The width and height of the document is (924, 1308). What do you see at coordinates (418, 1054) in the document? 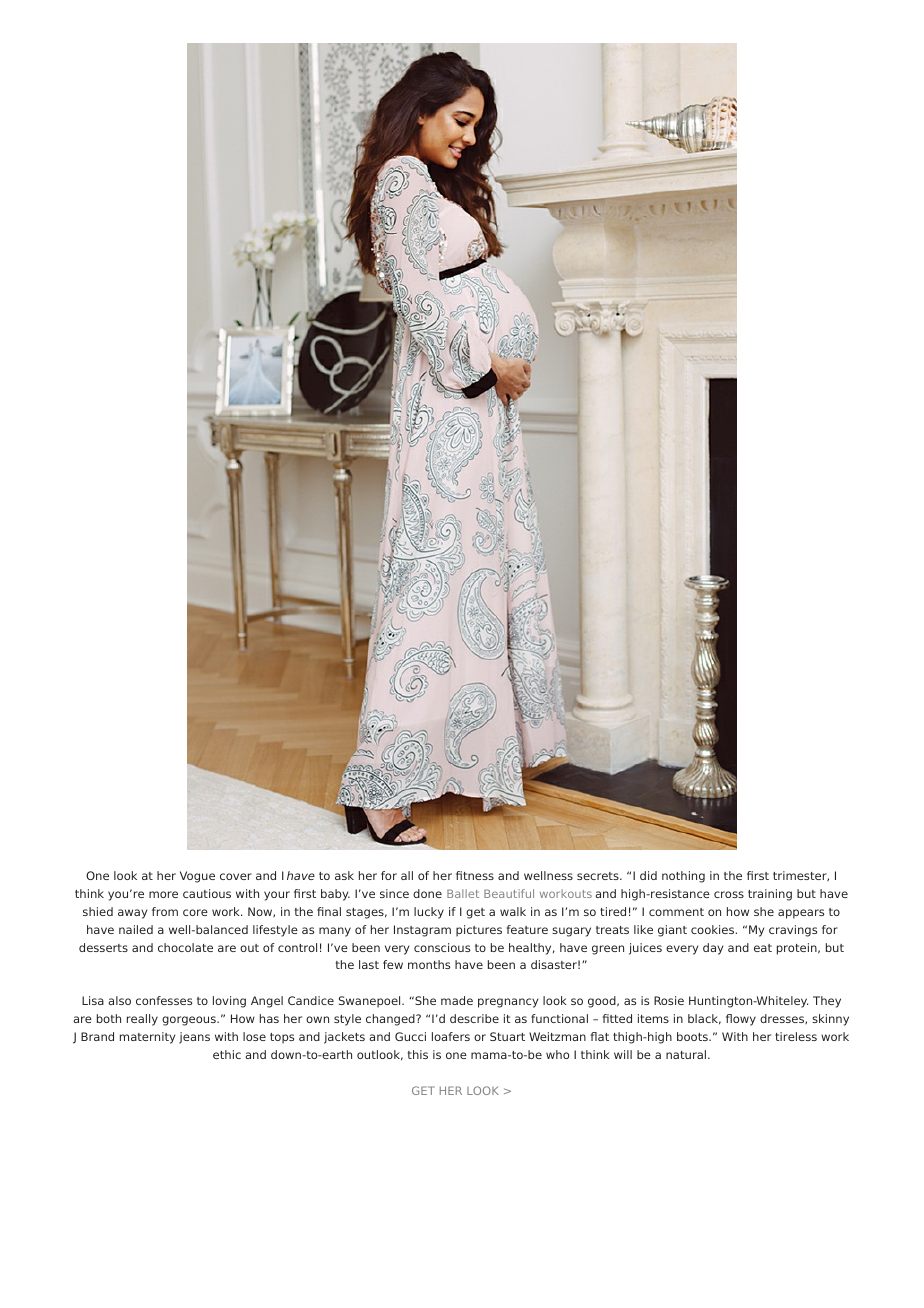
I see `this` at bounding box center [418, 1054].
